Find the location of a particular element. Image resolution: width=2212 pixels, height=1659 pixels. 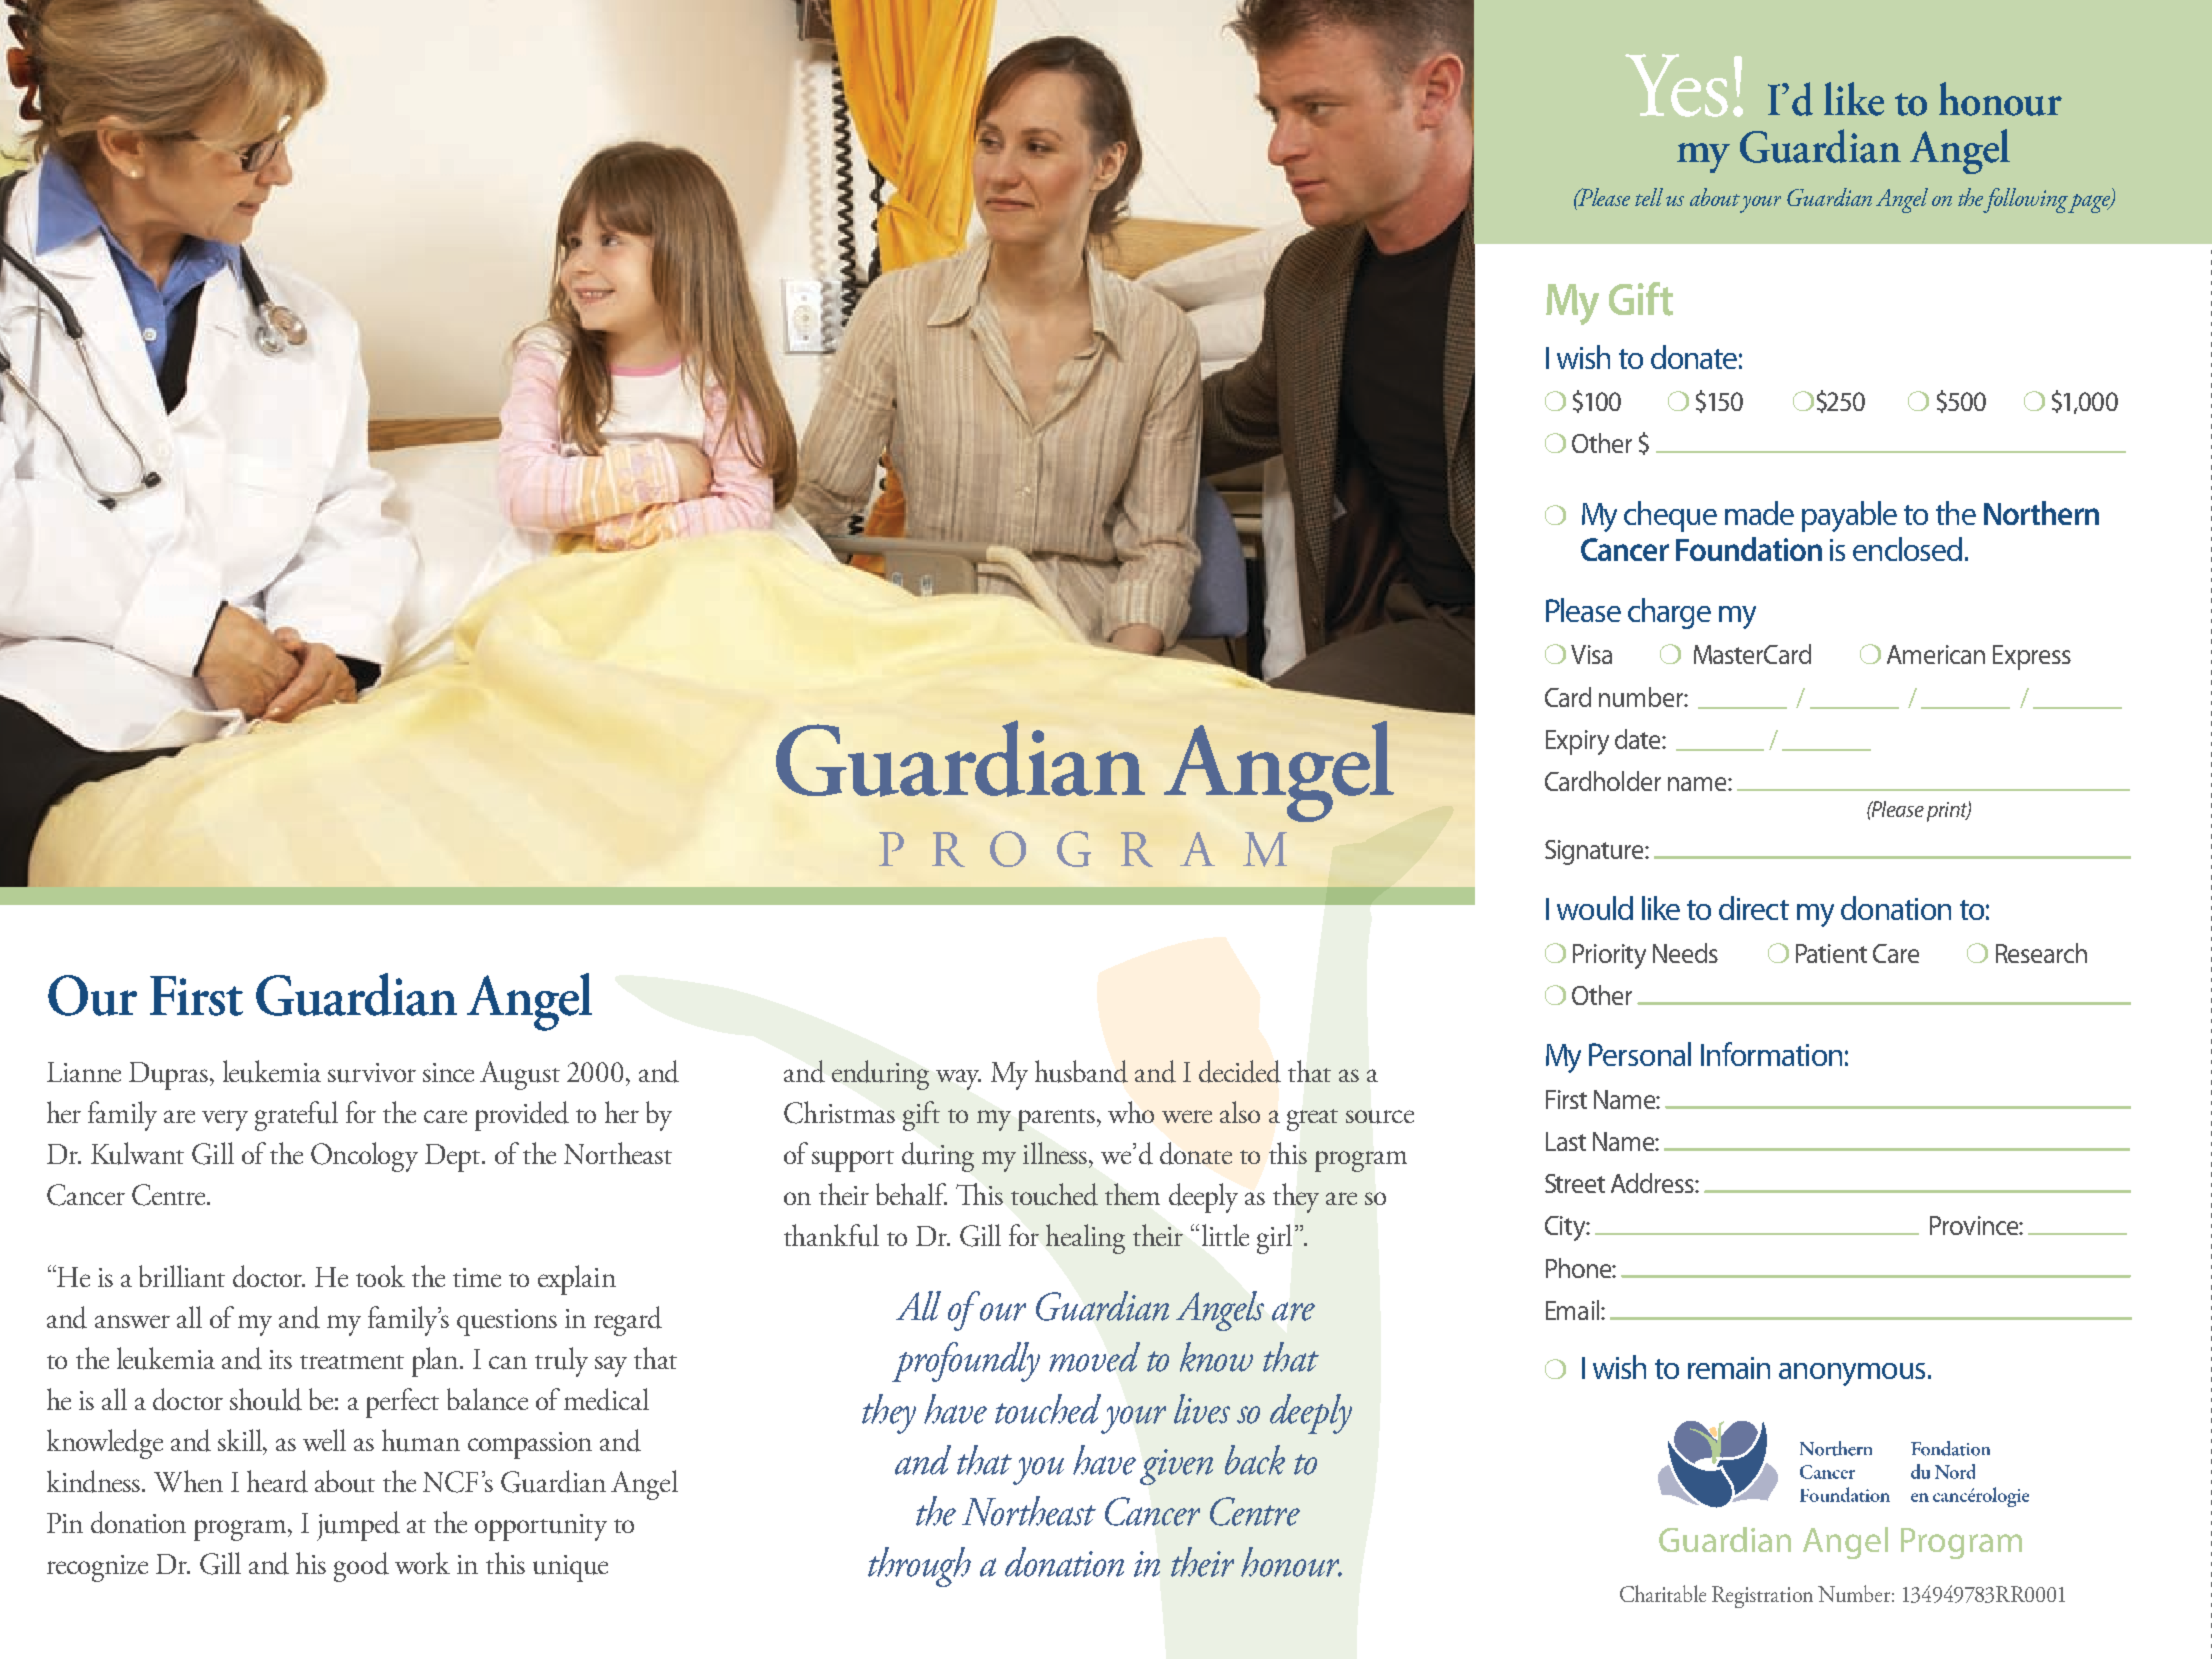

Signature is located at coordinates (1595, 852).
